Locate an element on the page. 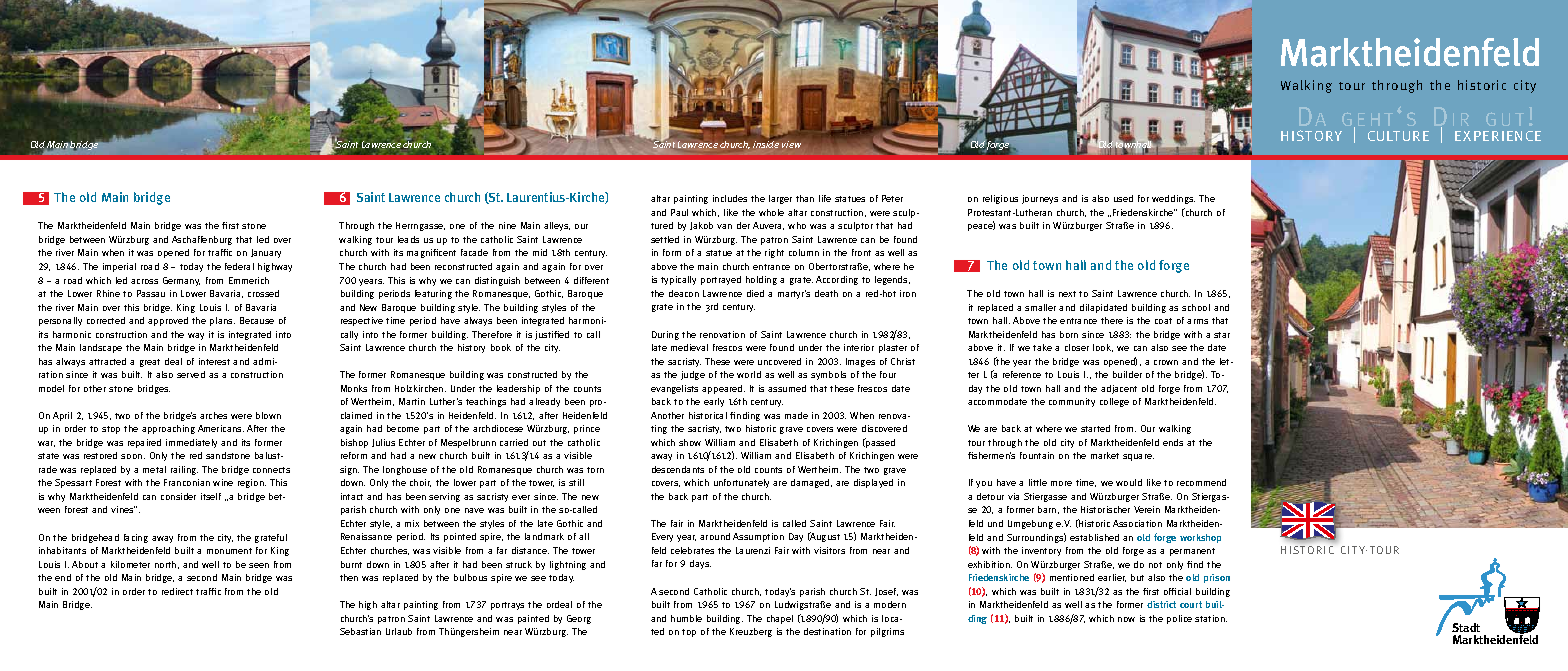 Image resolution: width=1568 pixels, height=671 pixels. station is located at coordinates (1211, 618).
